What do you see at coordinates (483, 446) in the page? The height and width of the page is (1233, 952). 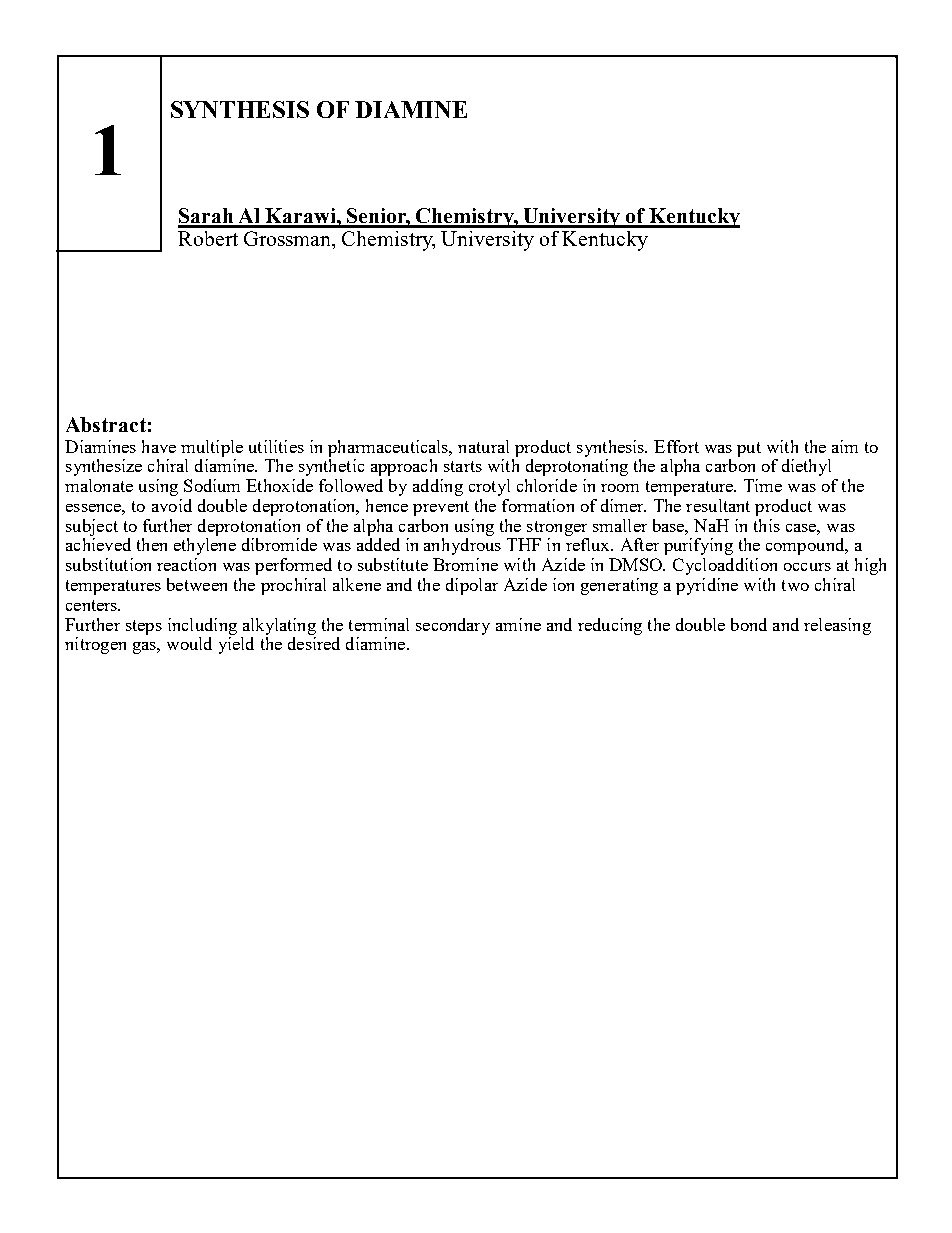 I see `natural` at bounding box center [483, 446].
